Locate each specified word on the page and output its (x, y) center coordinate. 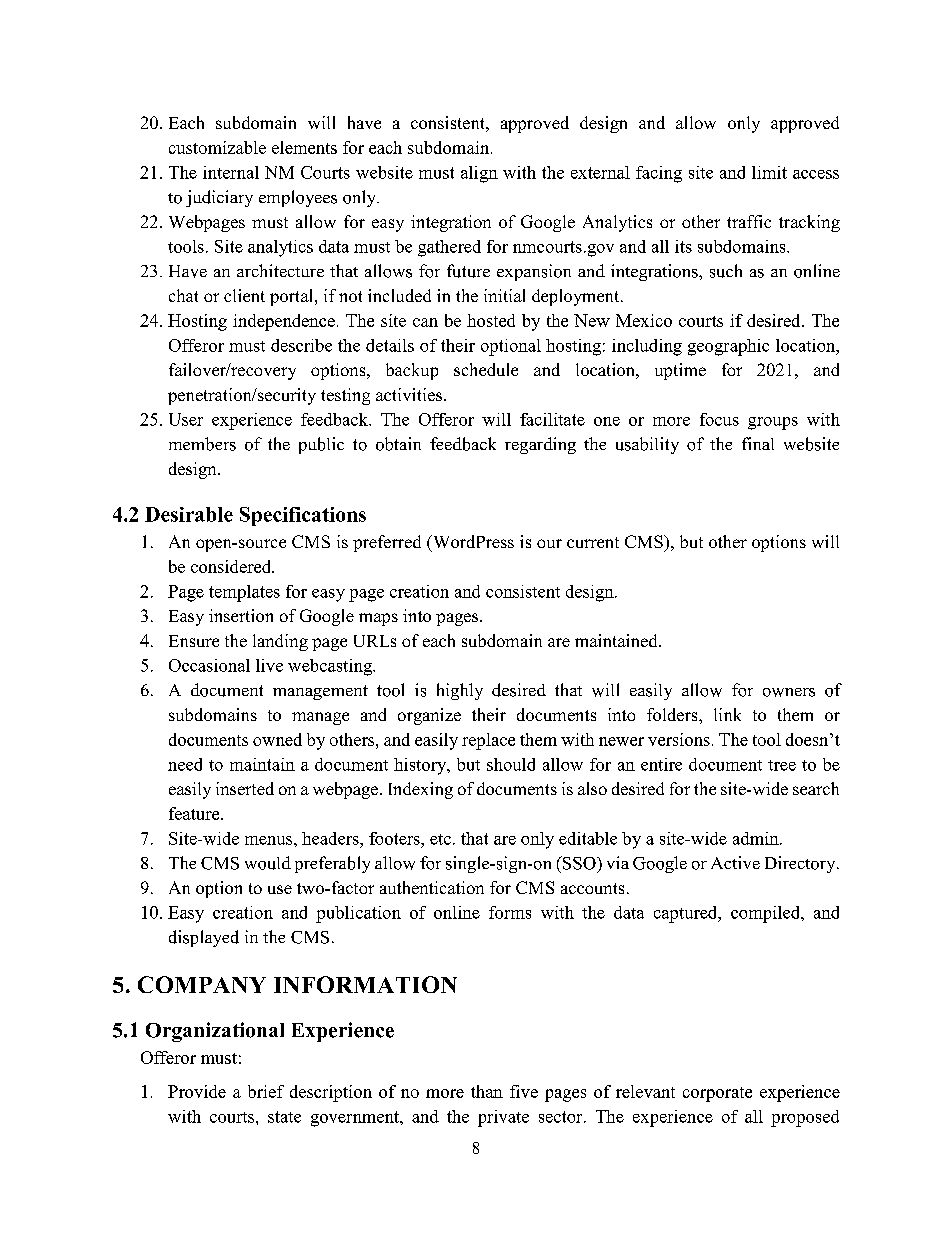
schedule (486, 369)
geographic (728, 347)
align (479, 174)
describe (301, 345)
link (727, 714)
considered (232, 566)
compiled (767, 914)
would (268, 863)
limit (769, 172)
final (758, 443)
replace (488, 741)
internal (231, 172)
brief (266, 1091)
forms (510, 912)
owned (277, 739)
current (593, 542)
